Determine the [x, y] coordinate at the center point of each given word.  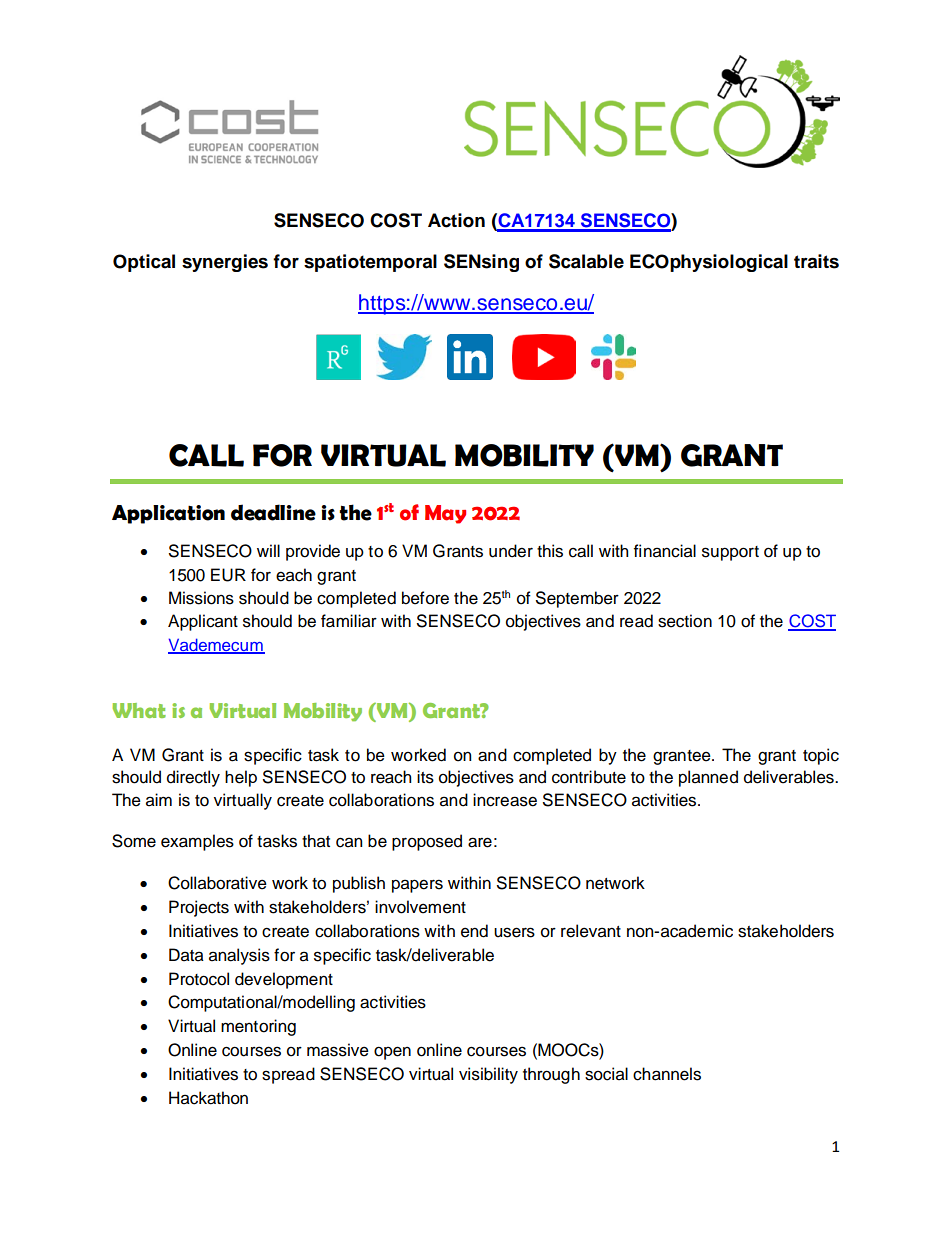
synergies [225, 263]
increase [505, 800]
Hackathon [208, 1098]
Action [456, 220]
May [445, 514]
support [730, 553]
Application [168, 514]
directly [193, 778]
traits [816, 261]
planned [708, 778]
